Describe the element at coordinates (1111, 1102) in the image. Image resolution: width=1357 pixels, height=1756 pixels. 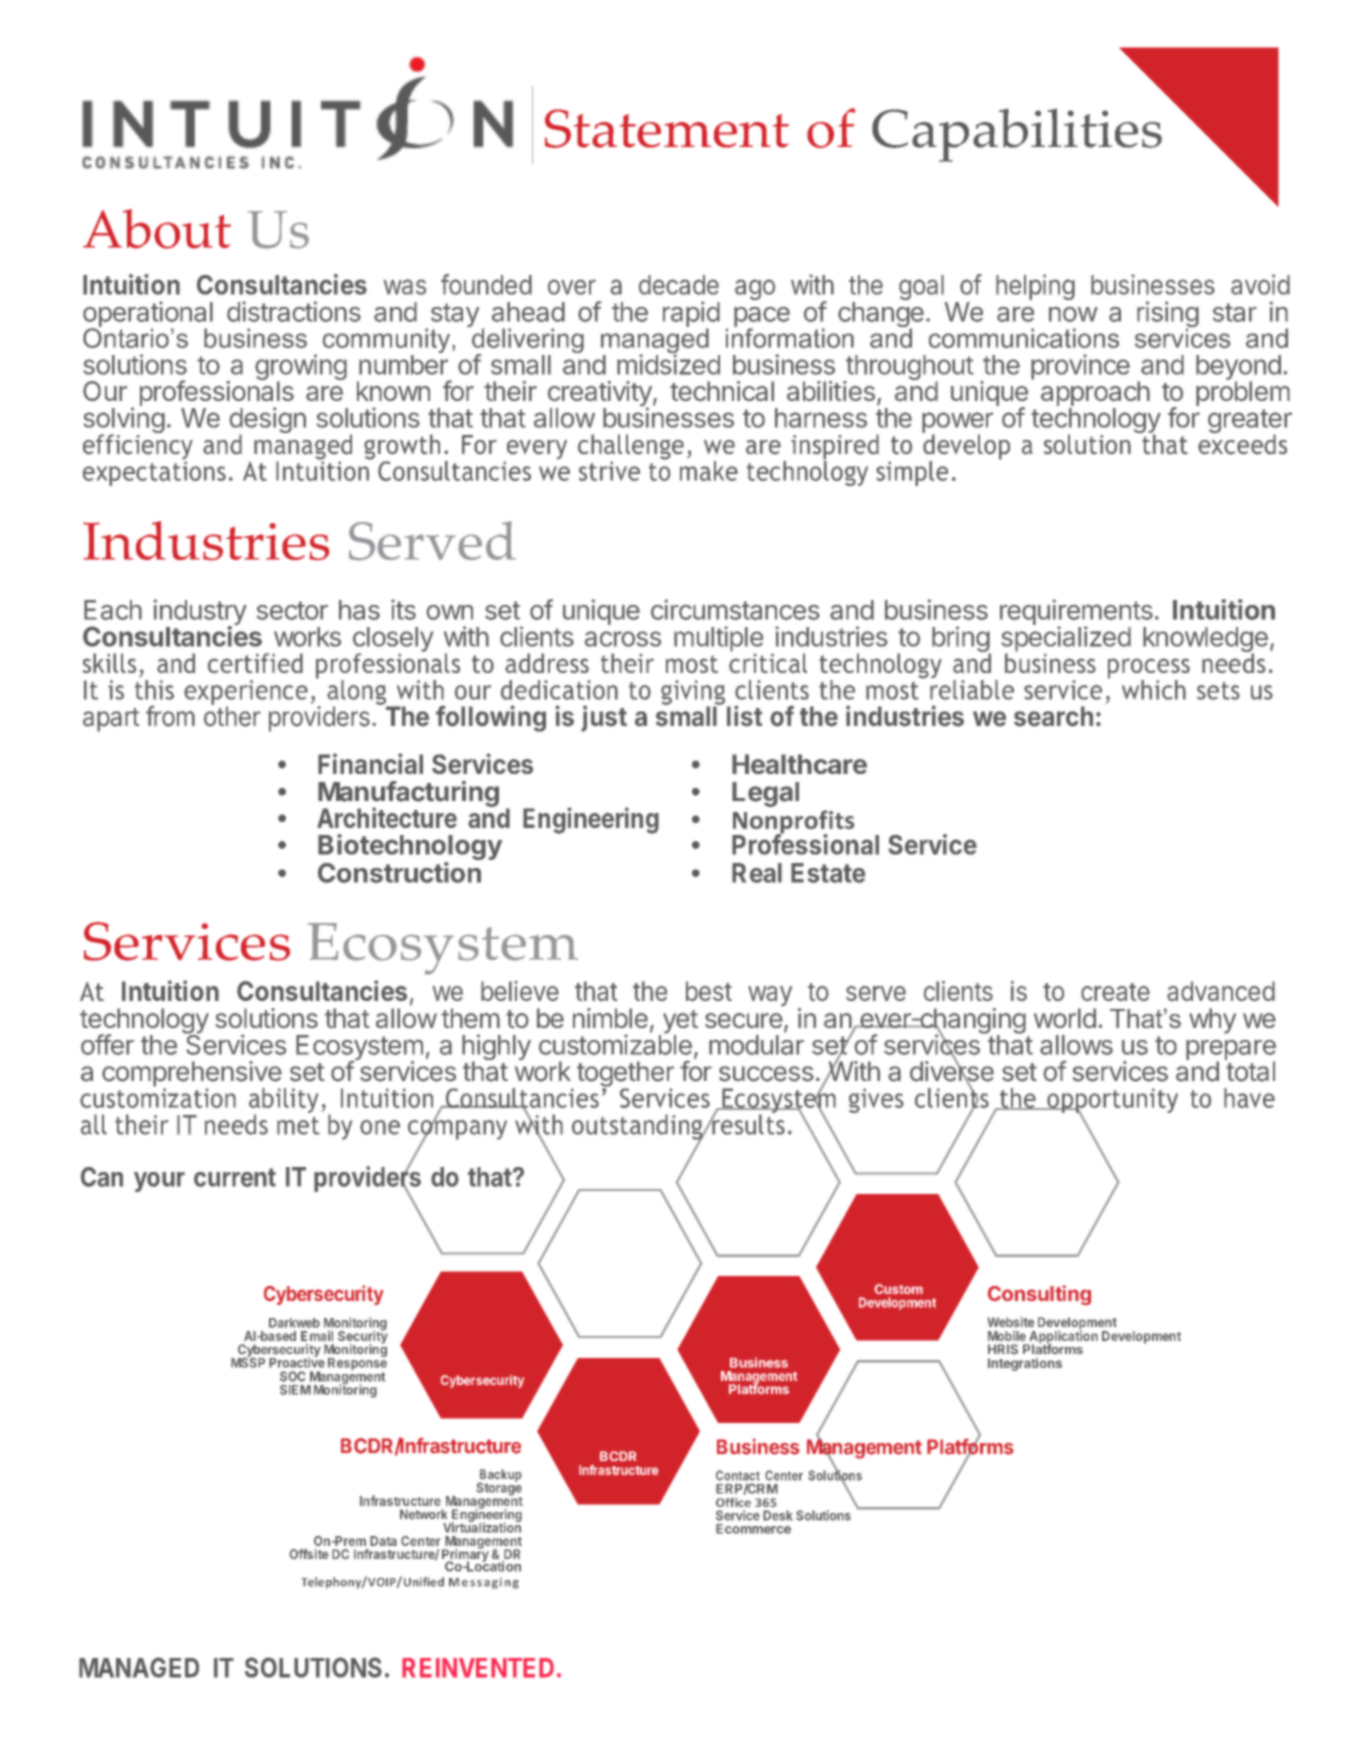
I see `opportunity` at that location.
